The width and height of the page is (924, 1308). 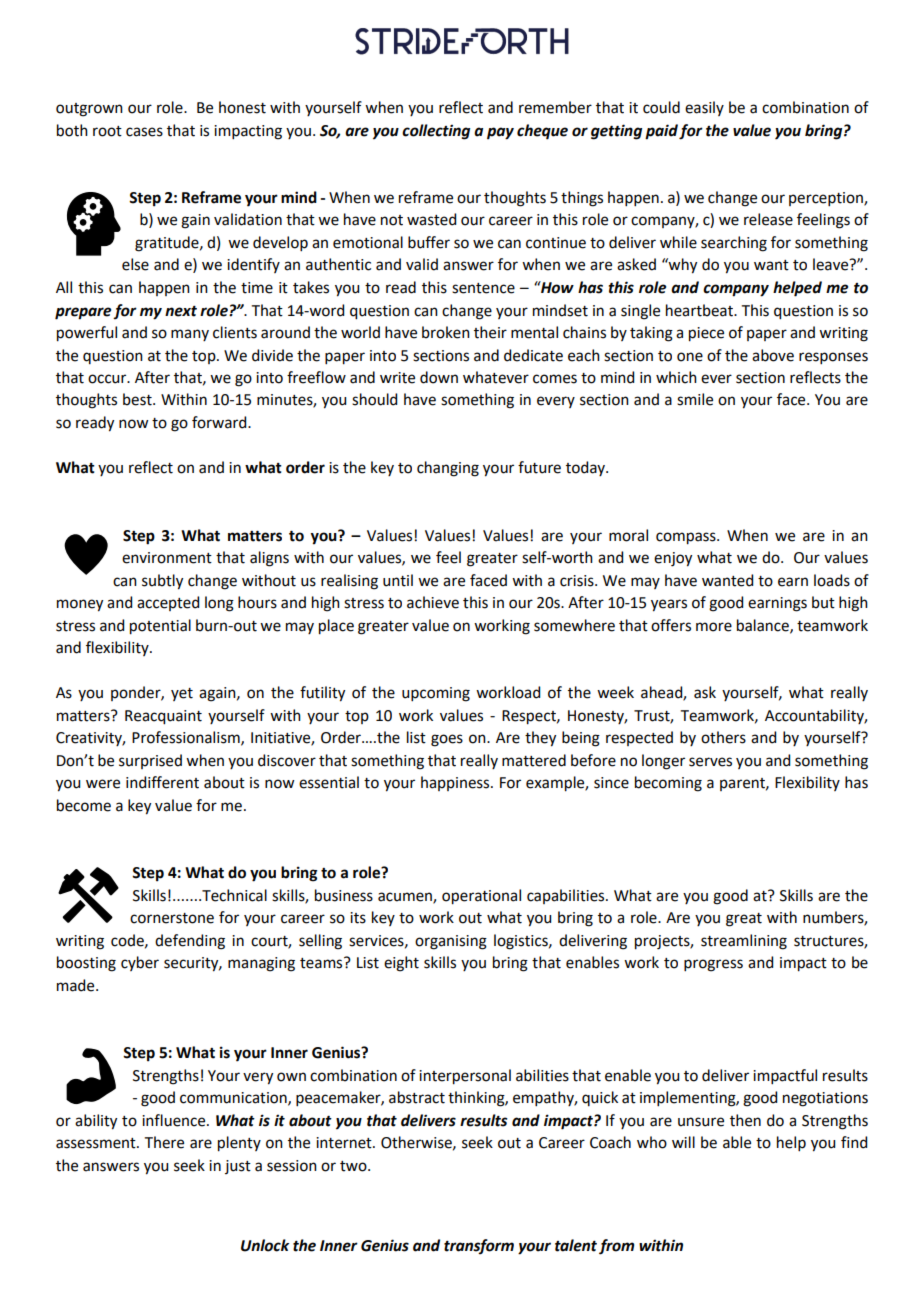 I want to click on easily, so click(x=704, y=108).
